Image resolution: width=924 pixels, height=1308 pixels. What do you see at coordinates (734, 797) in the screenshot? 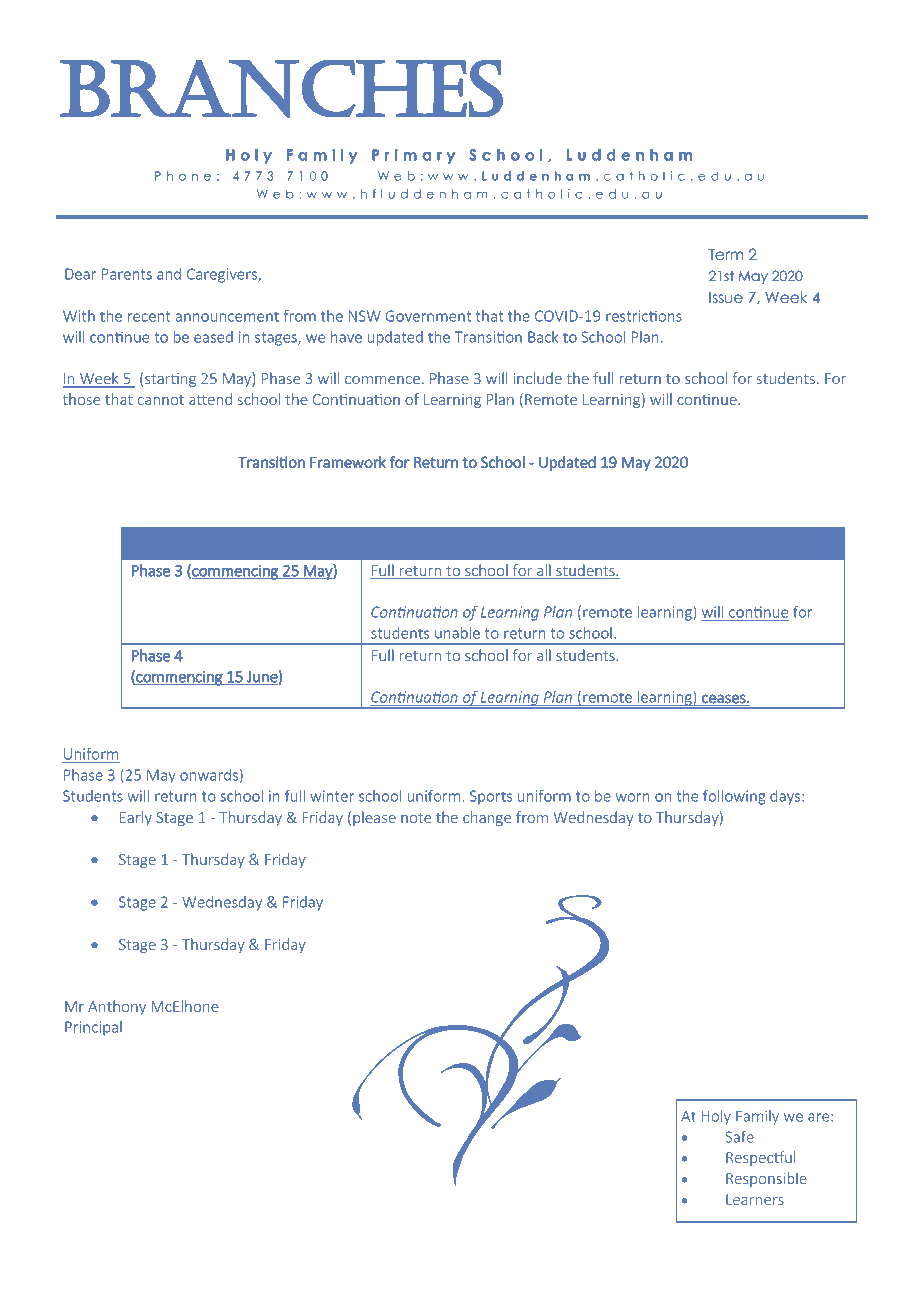
I see `following` at bounding box center [734, 797].
